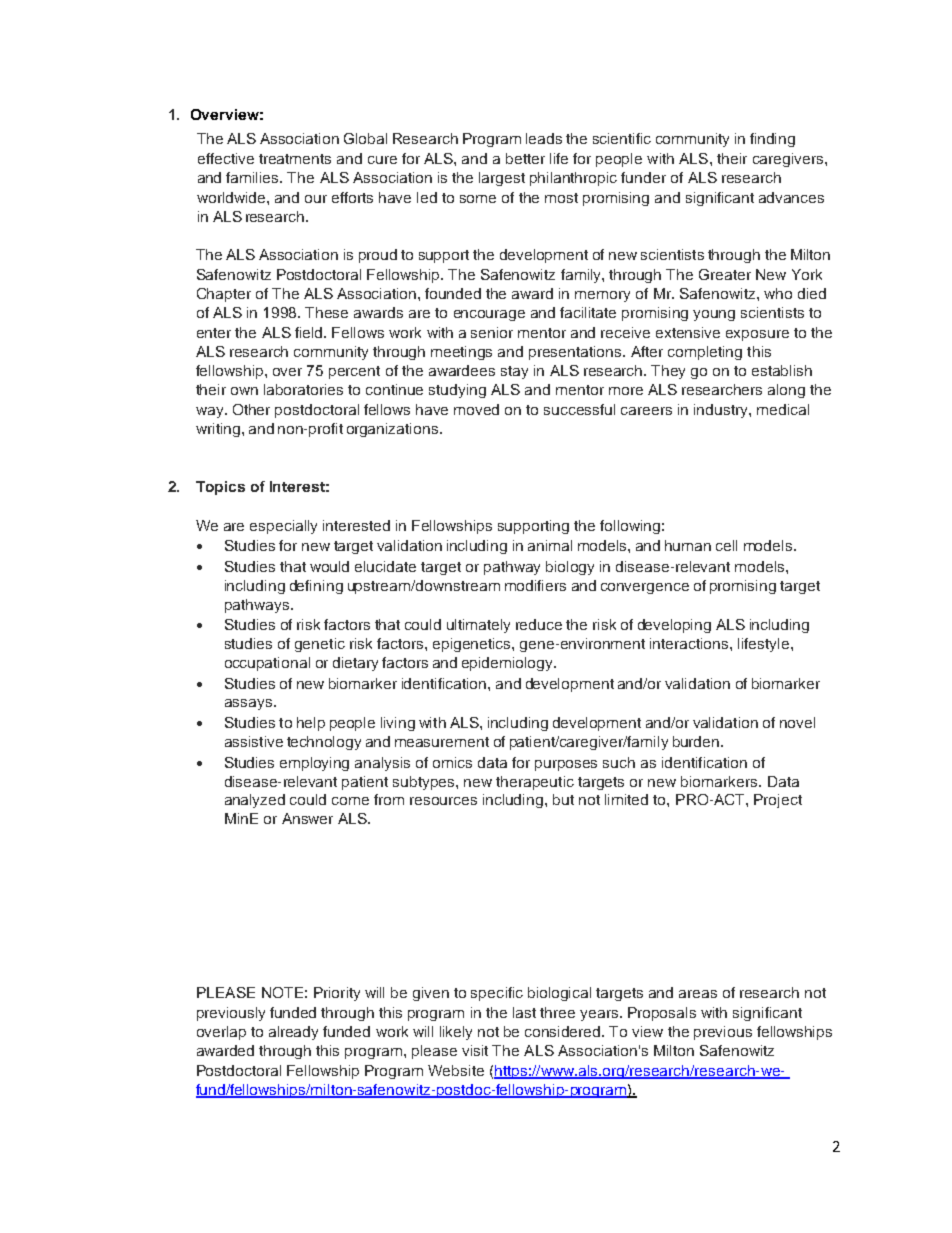 The height and width of the screenshot is (1233, 952). I want to click on visit, so click(475, 1050).
